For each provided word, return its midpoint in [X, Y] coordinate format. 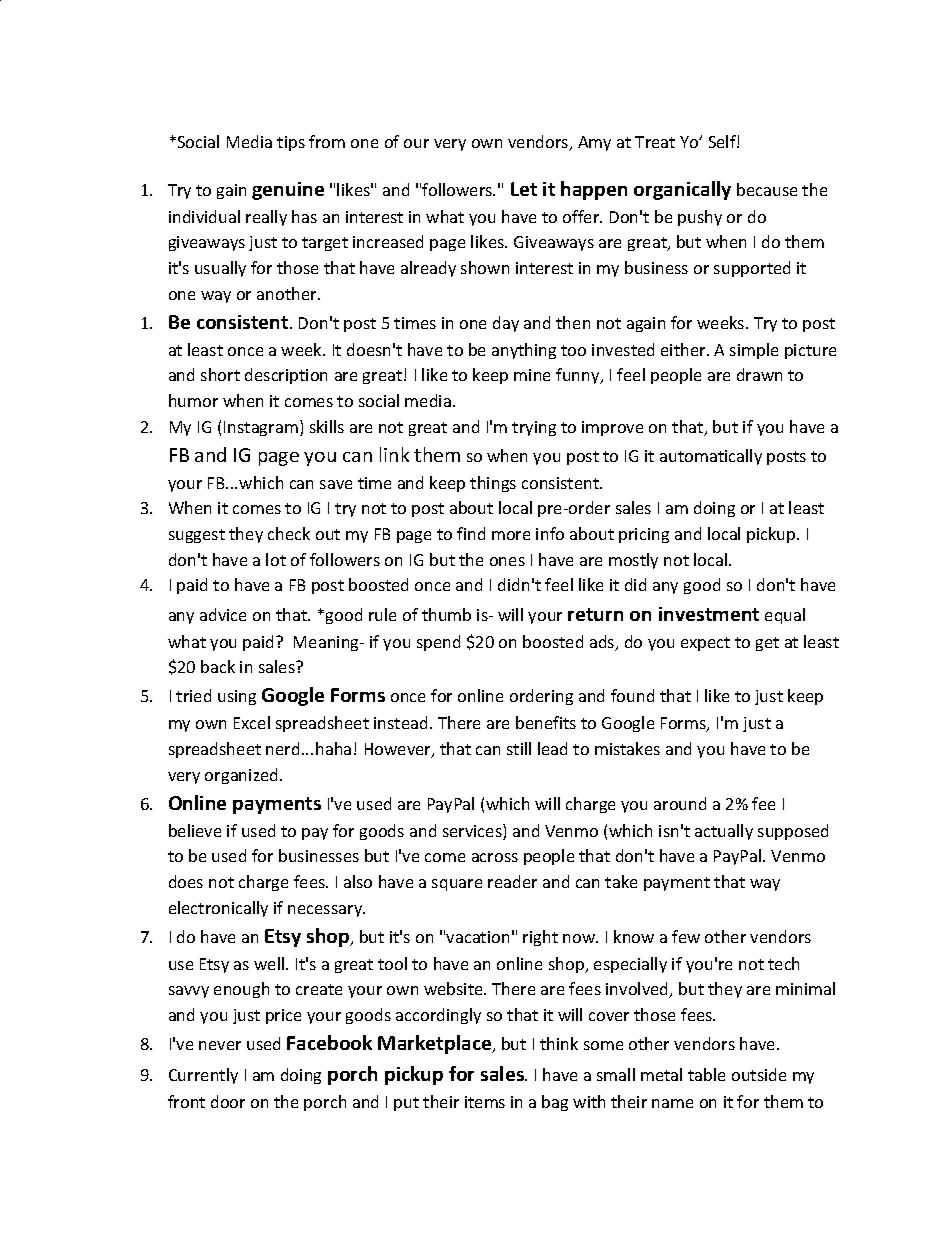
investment [709, 614]
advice [223, 614]
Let [524, 189]
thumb [446, 614]
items [485, 1102]
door [228, 1101]
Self [723, 141]
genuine [288, 191]
